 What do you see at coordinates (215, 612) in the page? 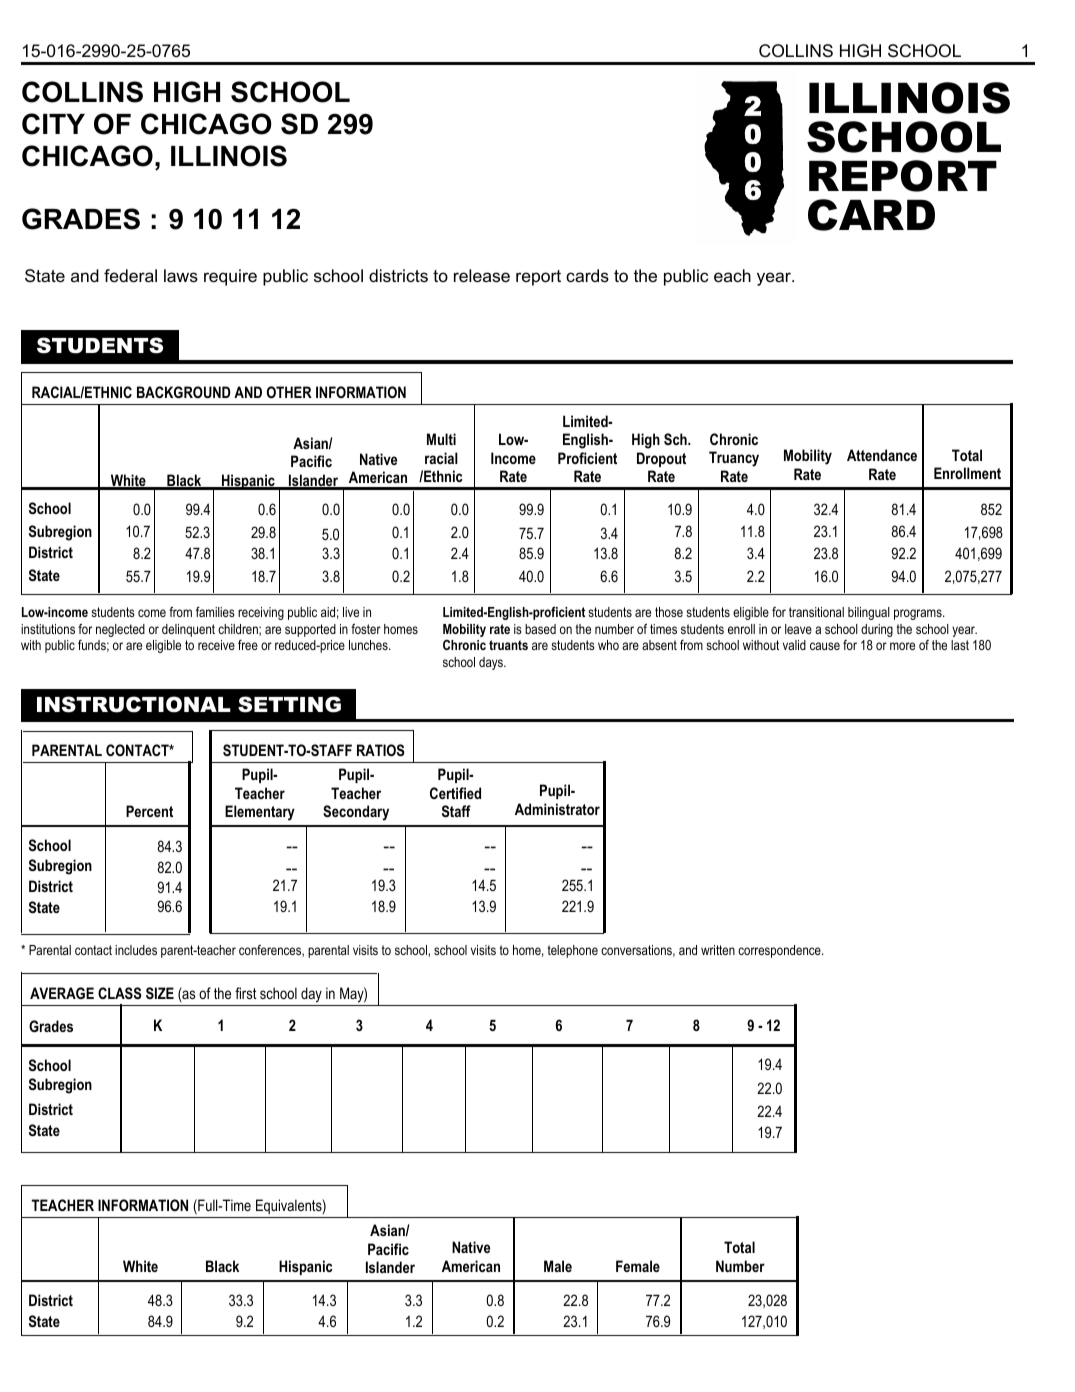
I see `families` at bounding box center [215, 612].
